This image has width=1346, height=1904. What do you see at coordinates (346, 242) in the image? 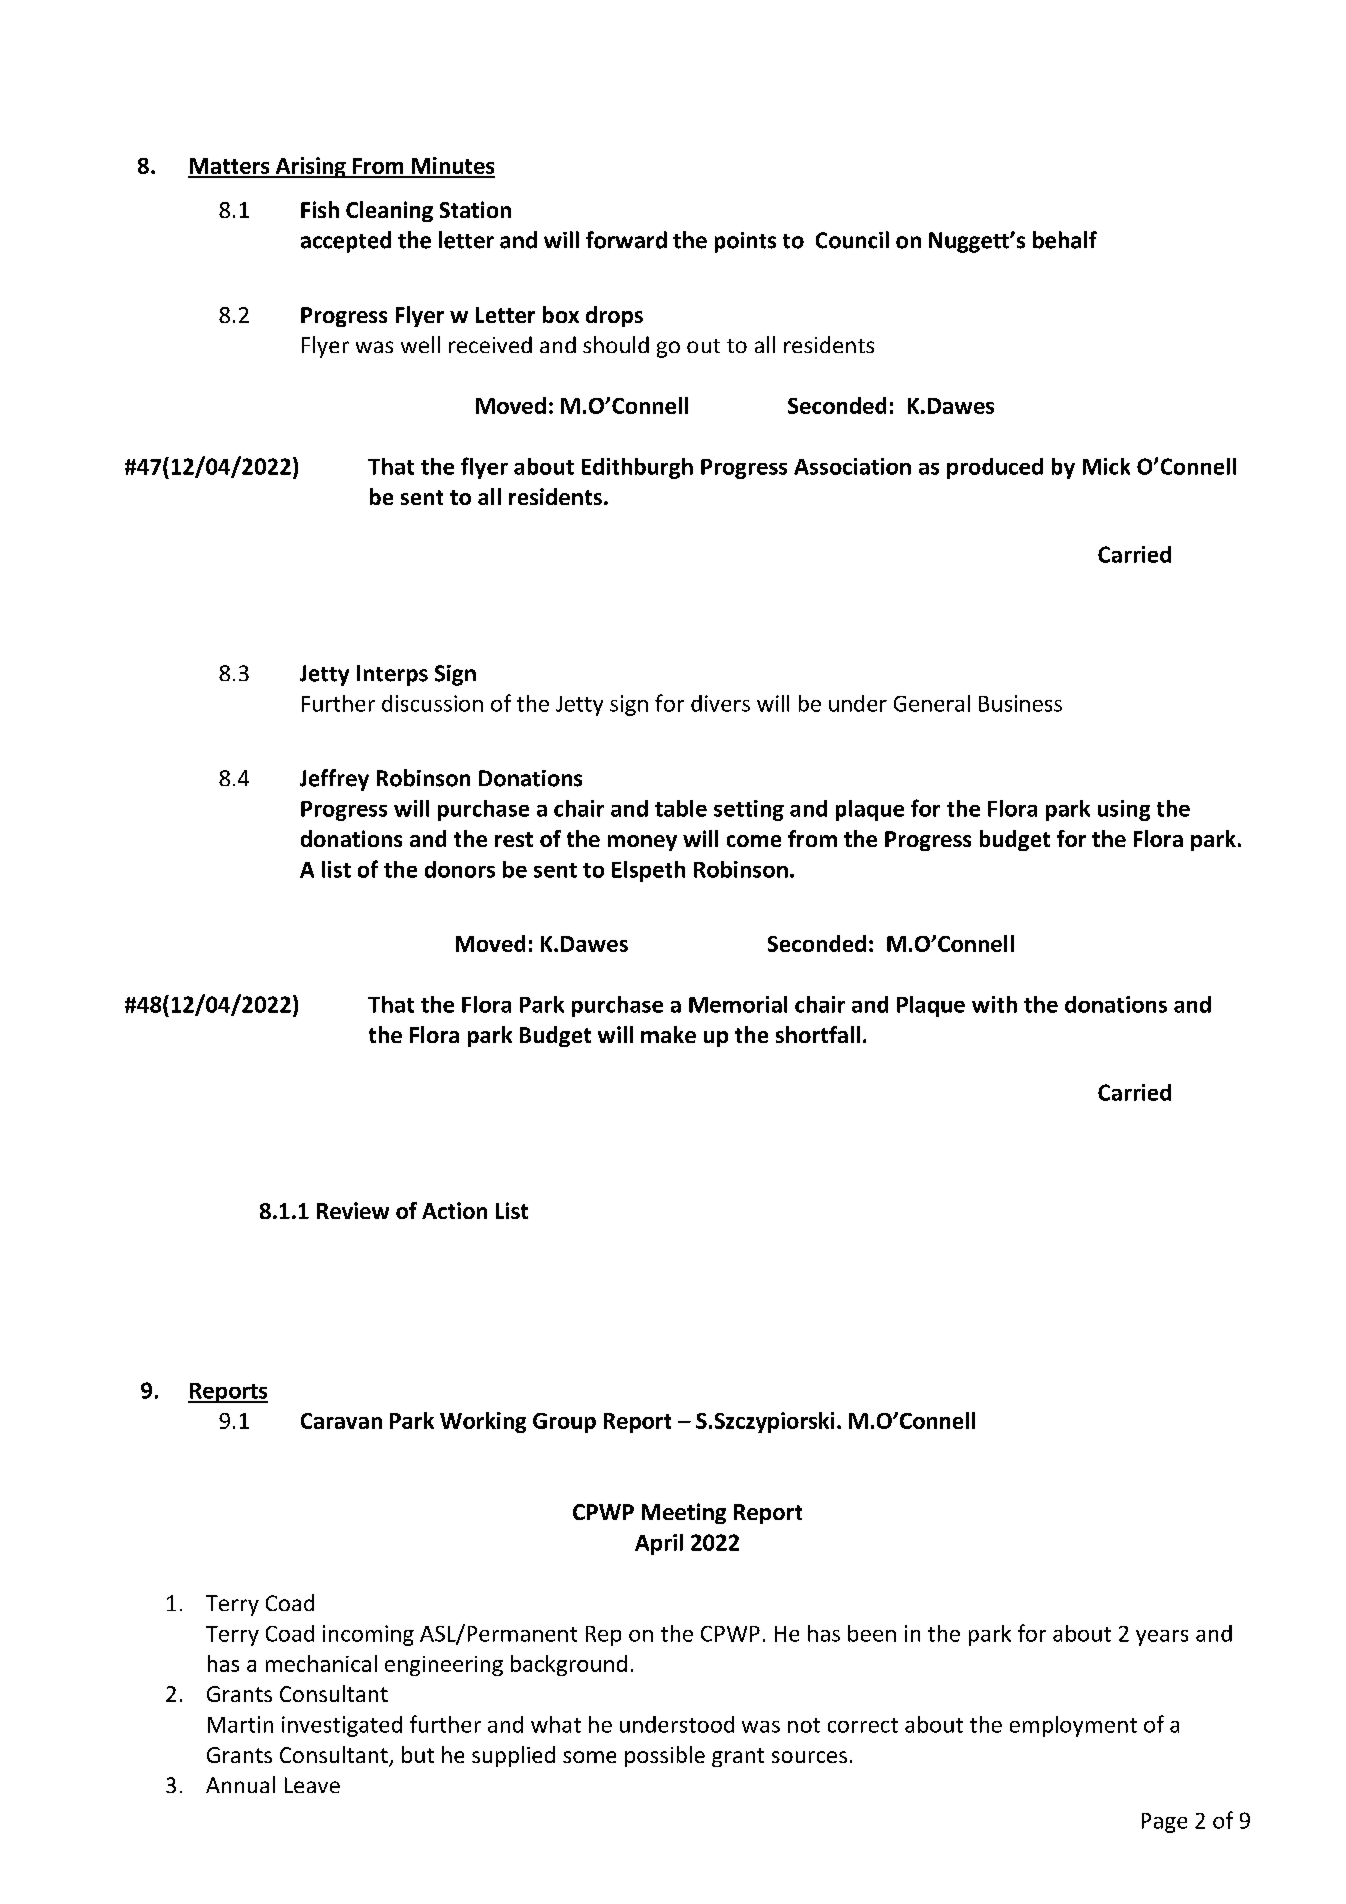
I see `accepted` at bounding box center [346, 242].
